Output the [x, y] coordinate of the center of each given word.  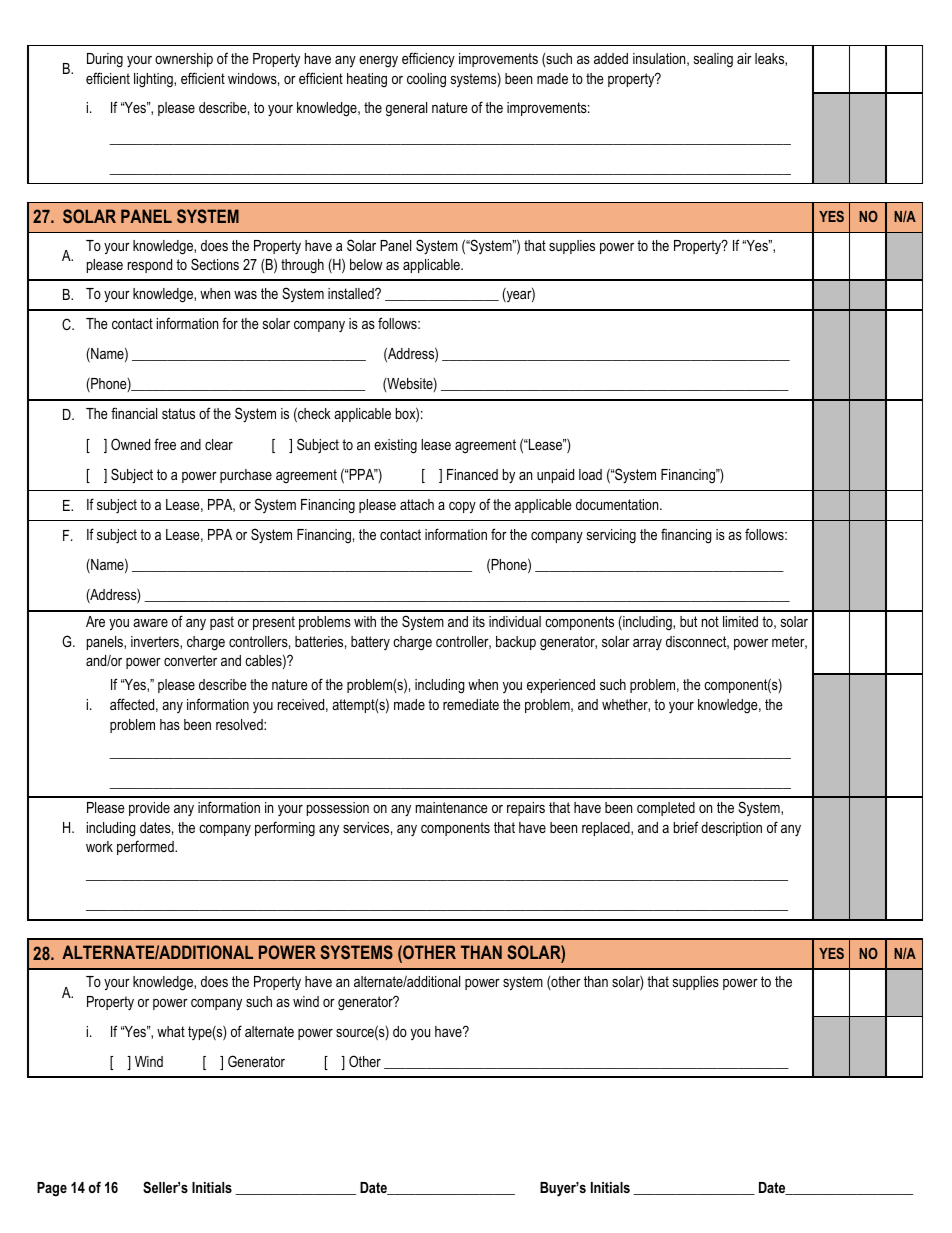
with [365, 621]
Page [52, 1189]
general [406, 109]
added [611, 58]
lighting [154, 80]
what [171, 1031]
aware [150, 623]
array [647, 644]
